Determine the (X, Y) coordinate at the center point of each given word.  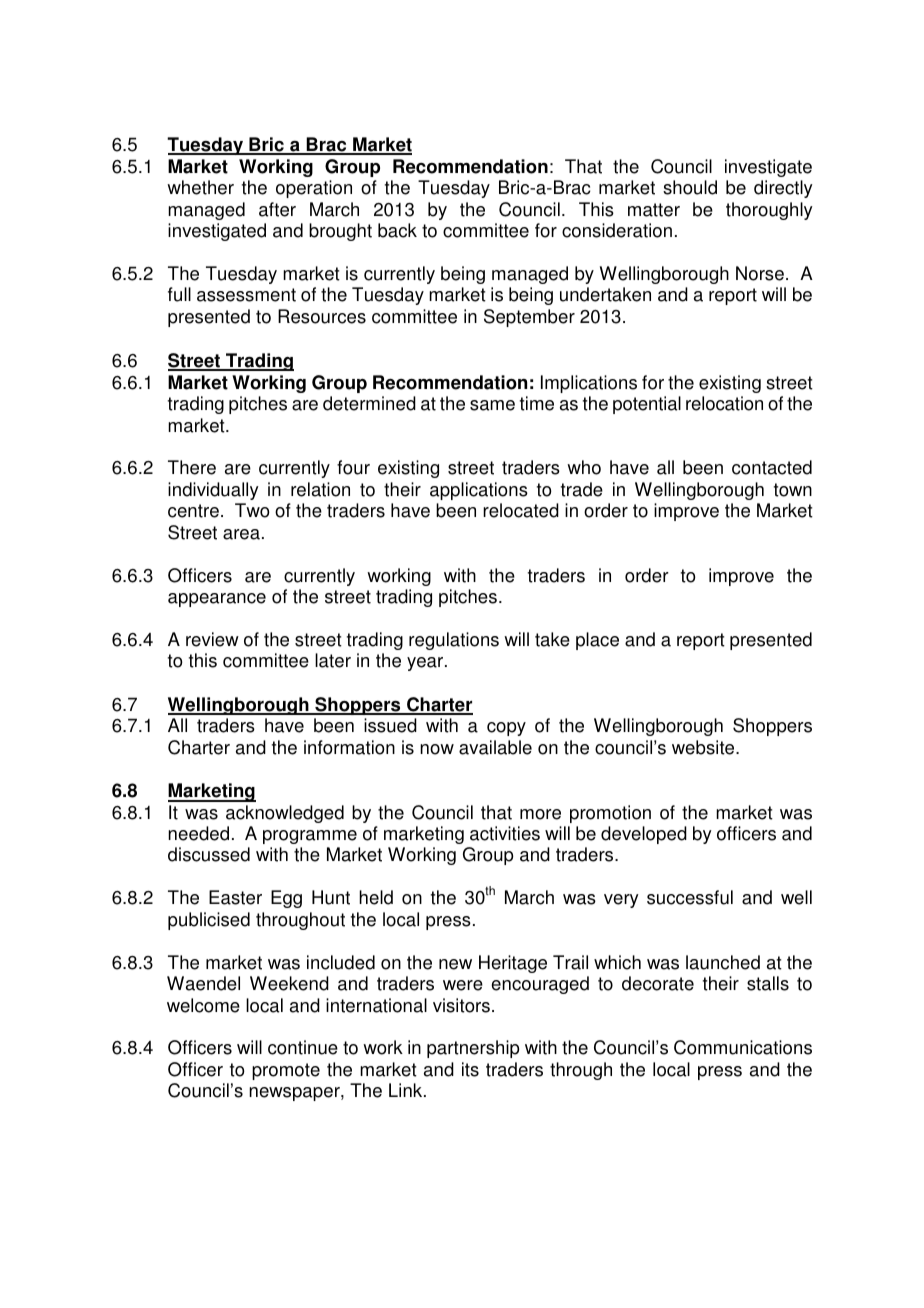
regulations (454, 641)
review (212, 639)
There (192, 467)
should (690, 187)
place (597, 641)
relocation (724, 403)
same (492, 405)
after (277, 209)
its (470, 1069)
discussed (209, 854)
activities (505, 833)
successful (690, 897)
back (397, 230)
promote (286, 1071)
